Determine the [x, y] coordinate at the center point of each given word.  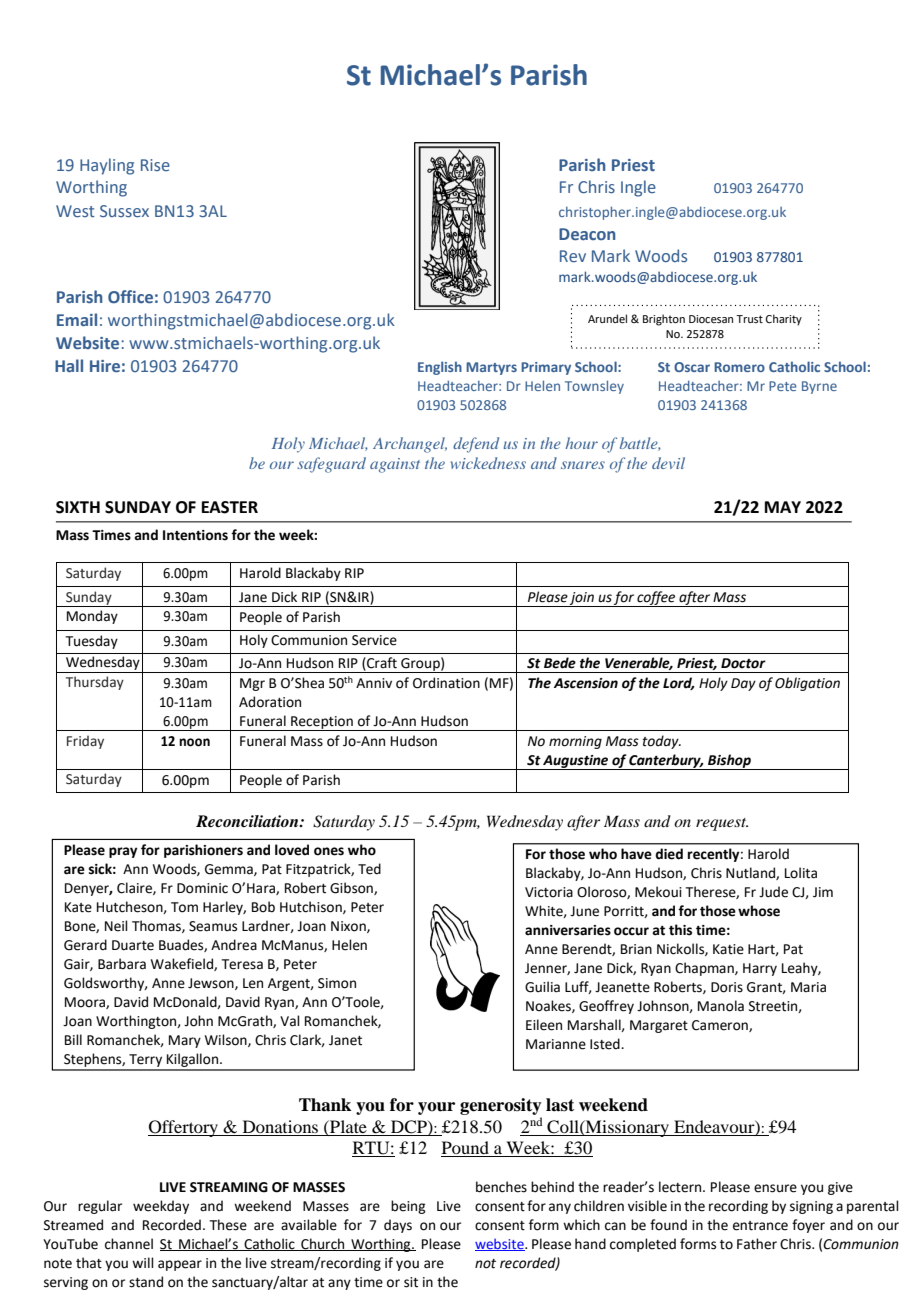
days [398, 1226]
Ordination [446, 683]
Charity [784, 320]
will [143, 1262]
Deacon [587, 234]
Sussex [124, 211]
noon [194, 742]
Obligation [807, 684]
